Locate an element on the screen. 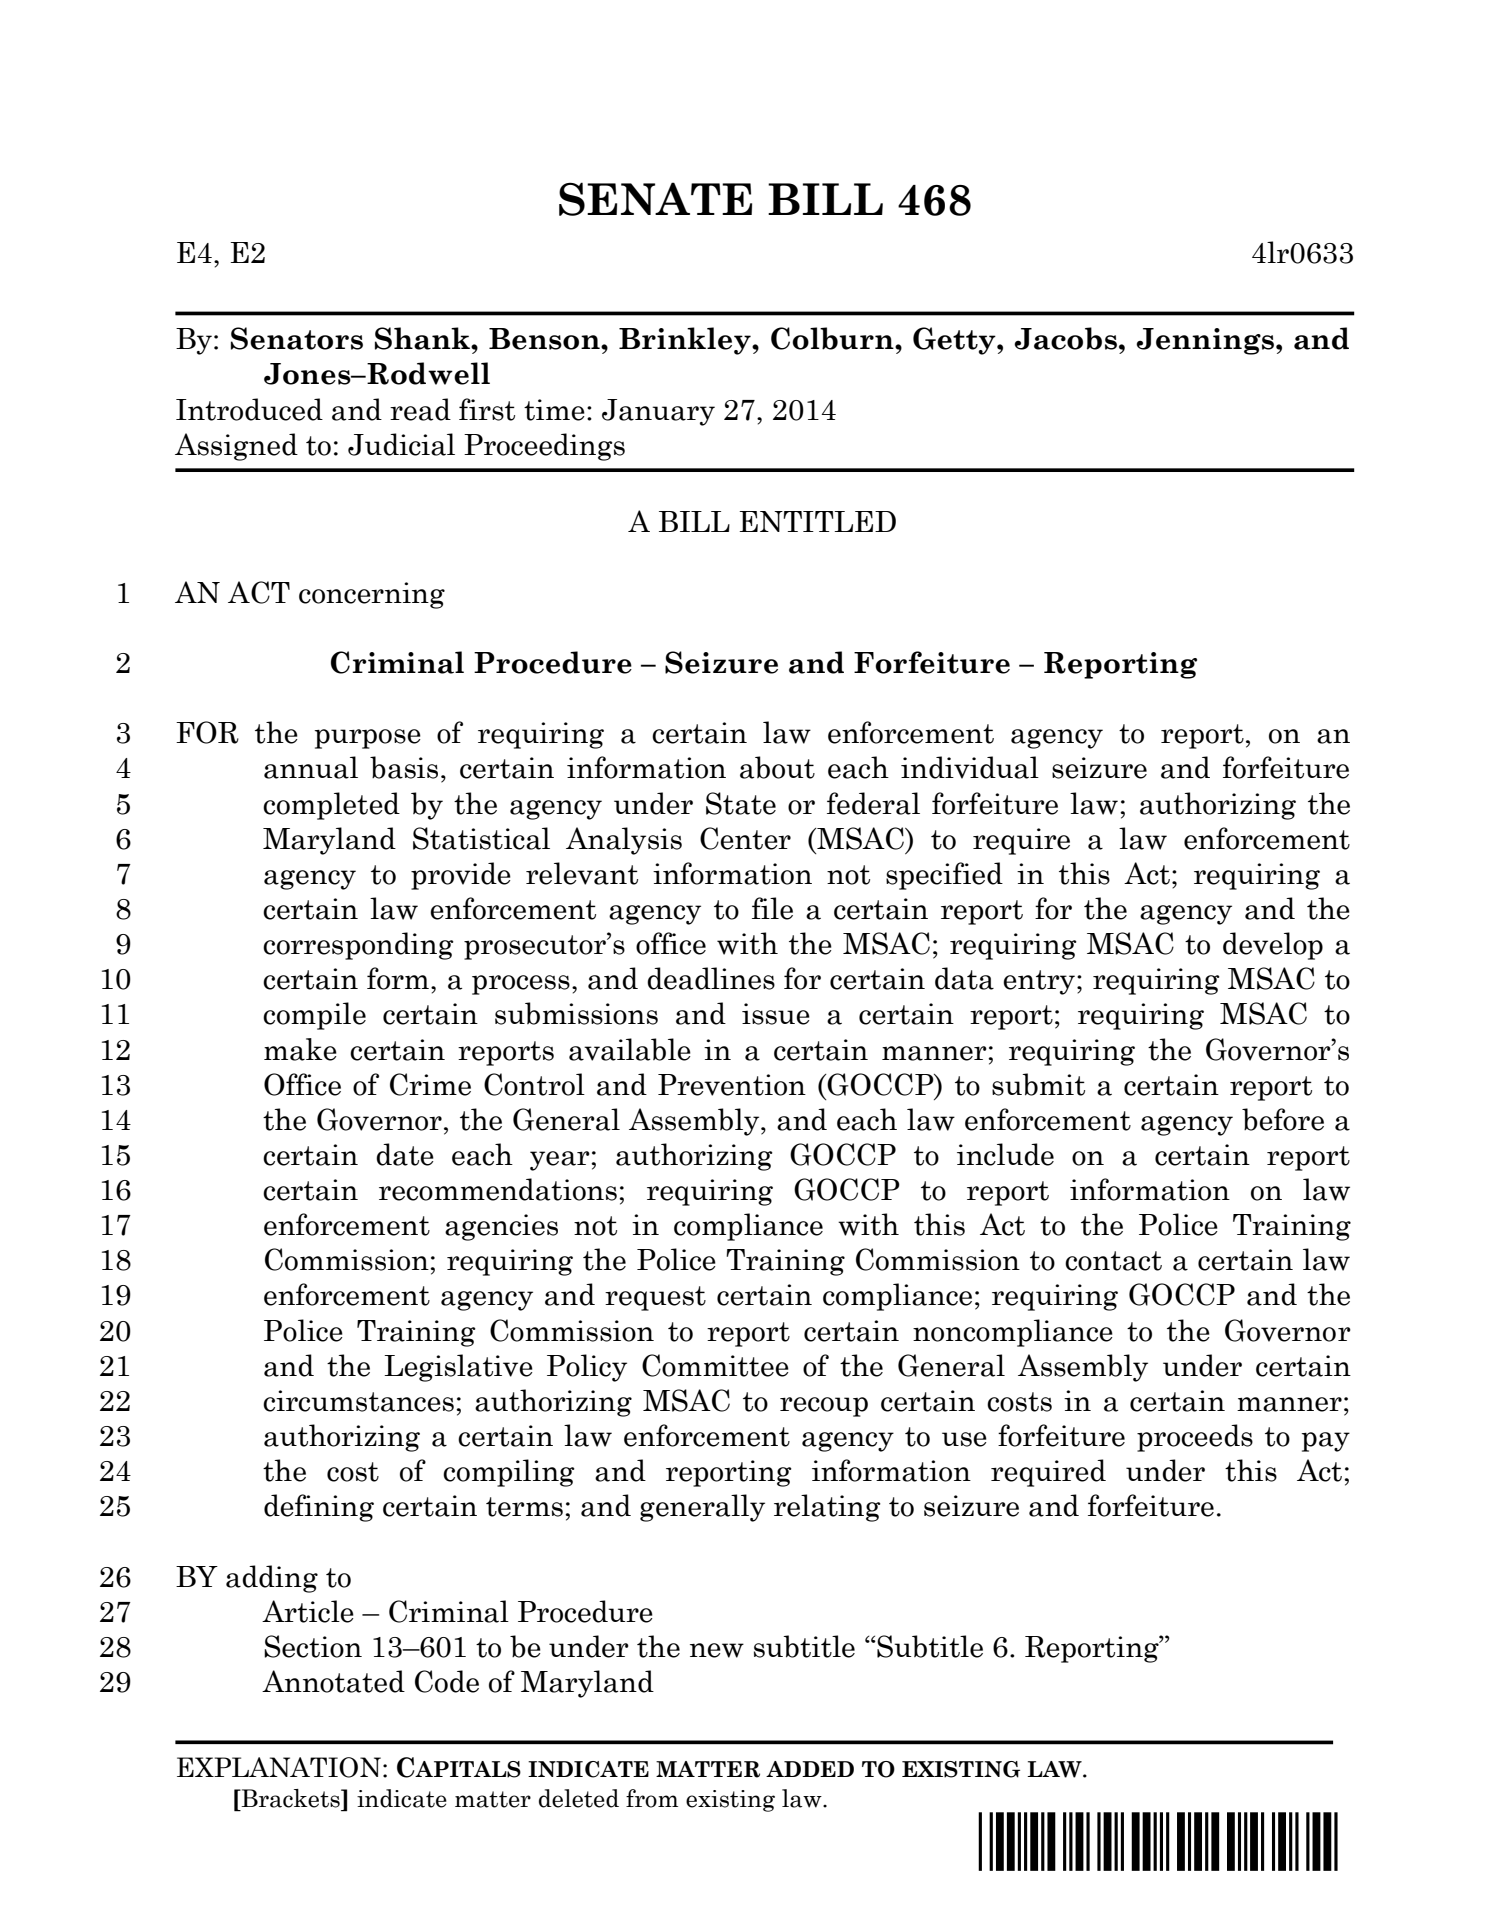  date is located at coordinates (405, 1154).
